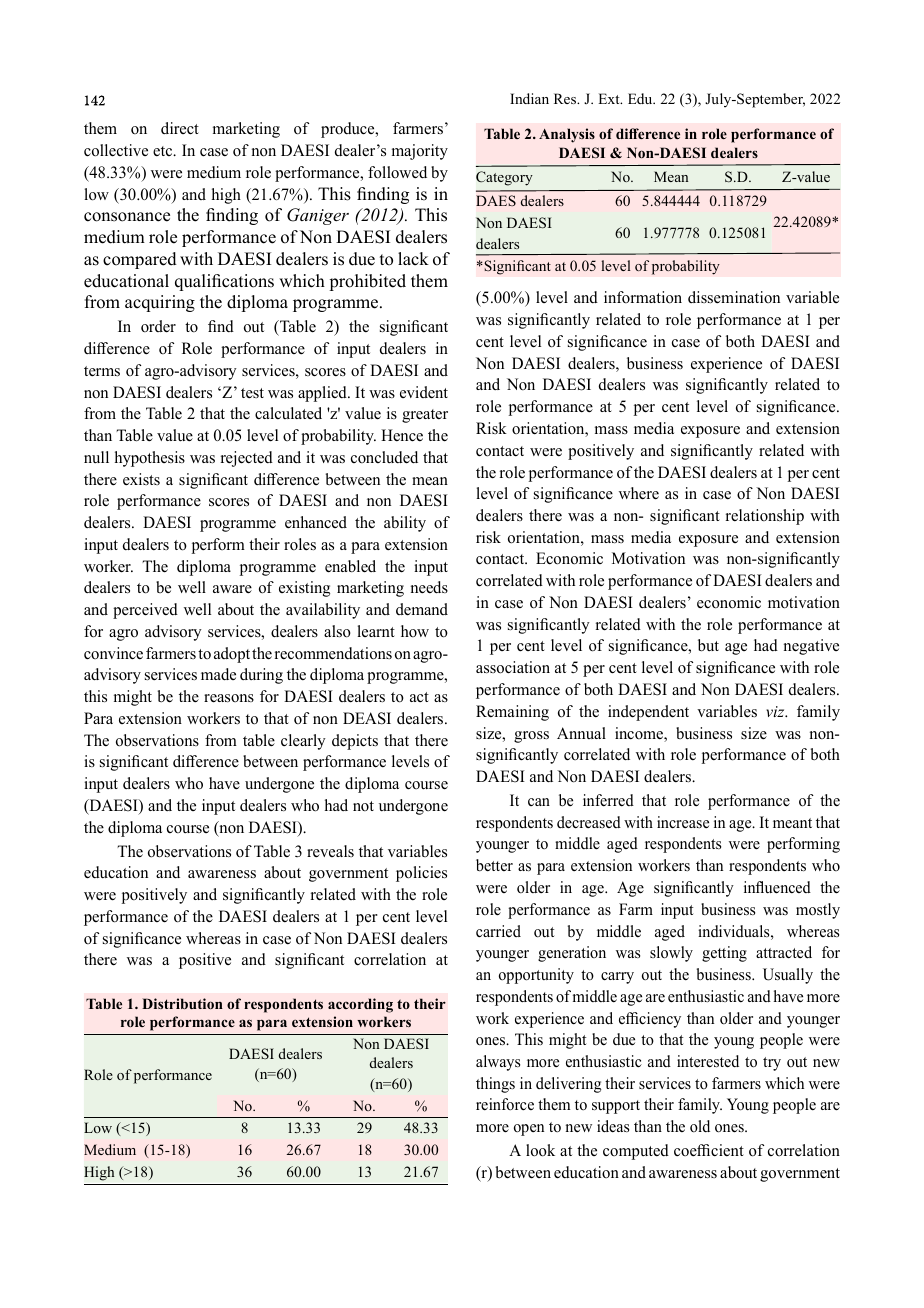 The width and height of the screenshot is (924, 1308). What do you see at coordinates (363, 806) in the screenshot?
I see `not` at bounding box center [363, 806].
